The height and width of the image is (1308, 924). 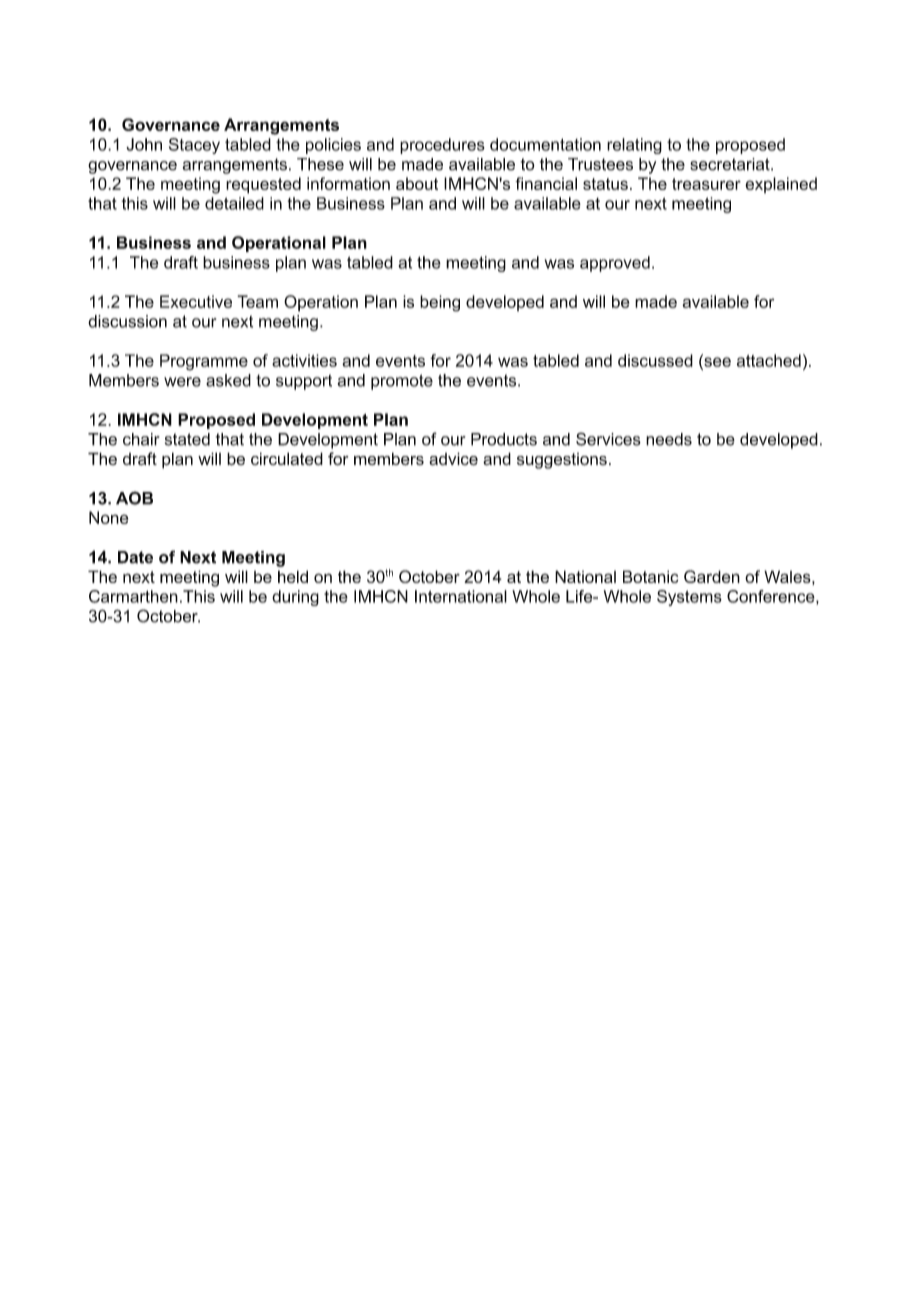 What do you see at coordinates (196, 301) in the image?
I see `Executive` at bounding box center [196, 301].
